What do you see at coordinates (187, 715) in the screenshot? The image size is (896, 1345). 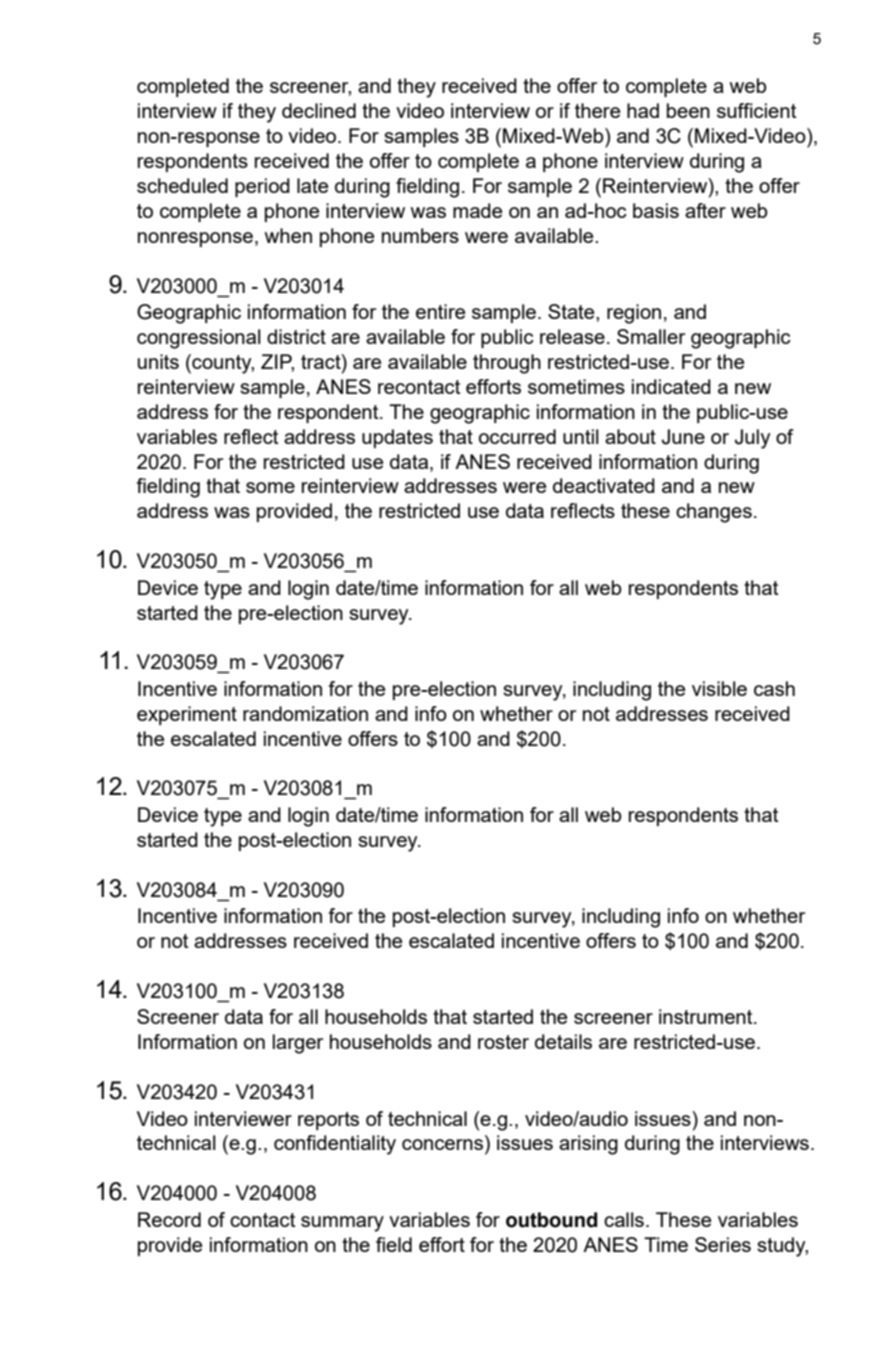 I see `experiment` at bounding box center [187, 715].
